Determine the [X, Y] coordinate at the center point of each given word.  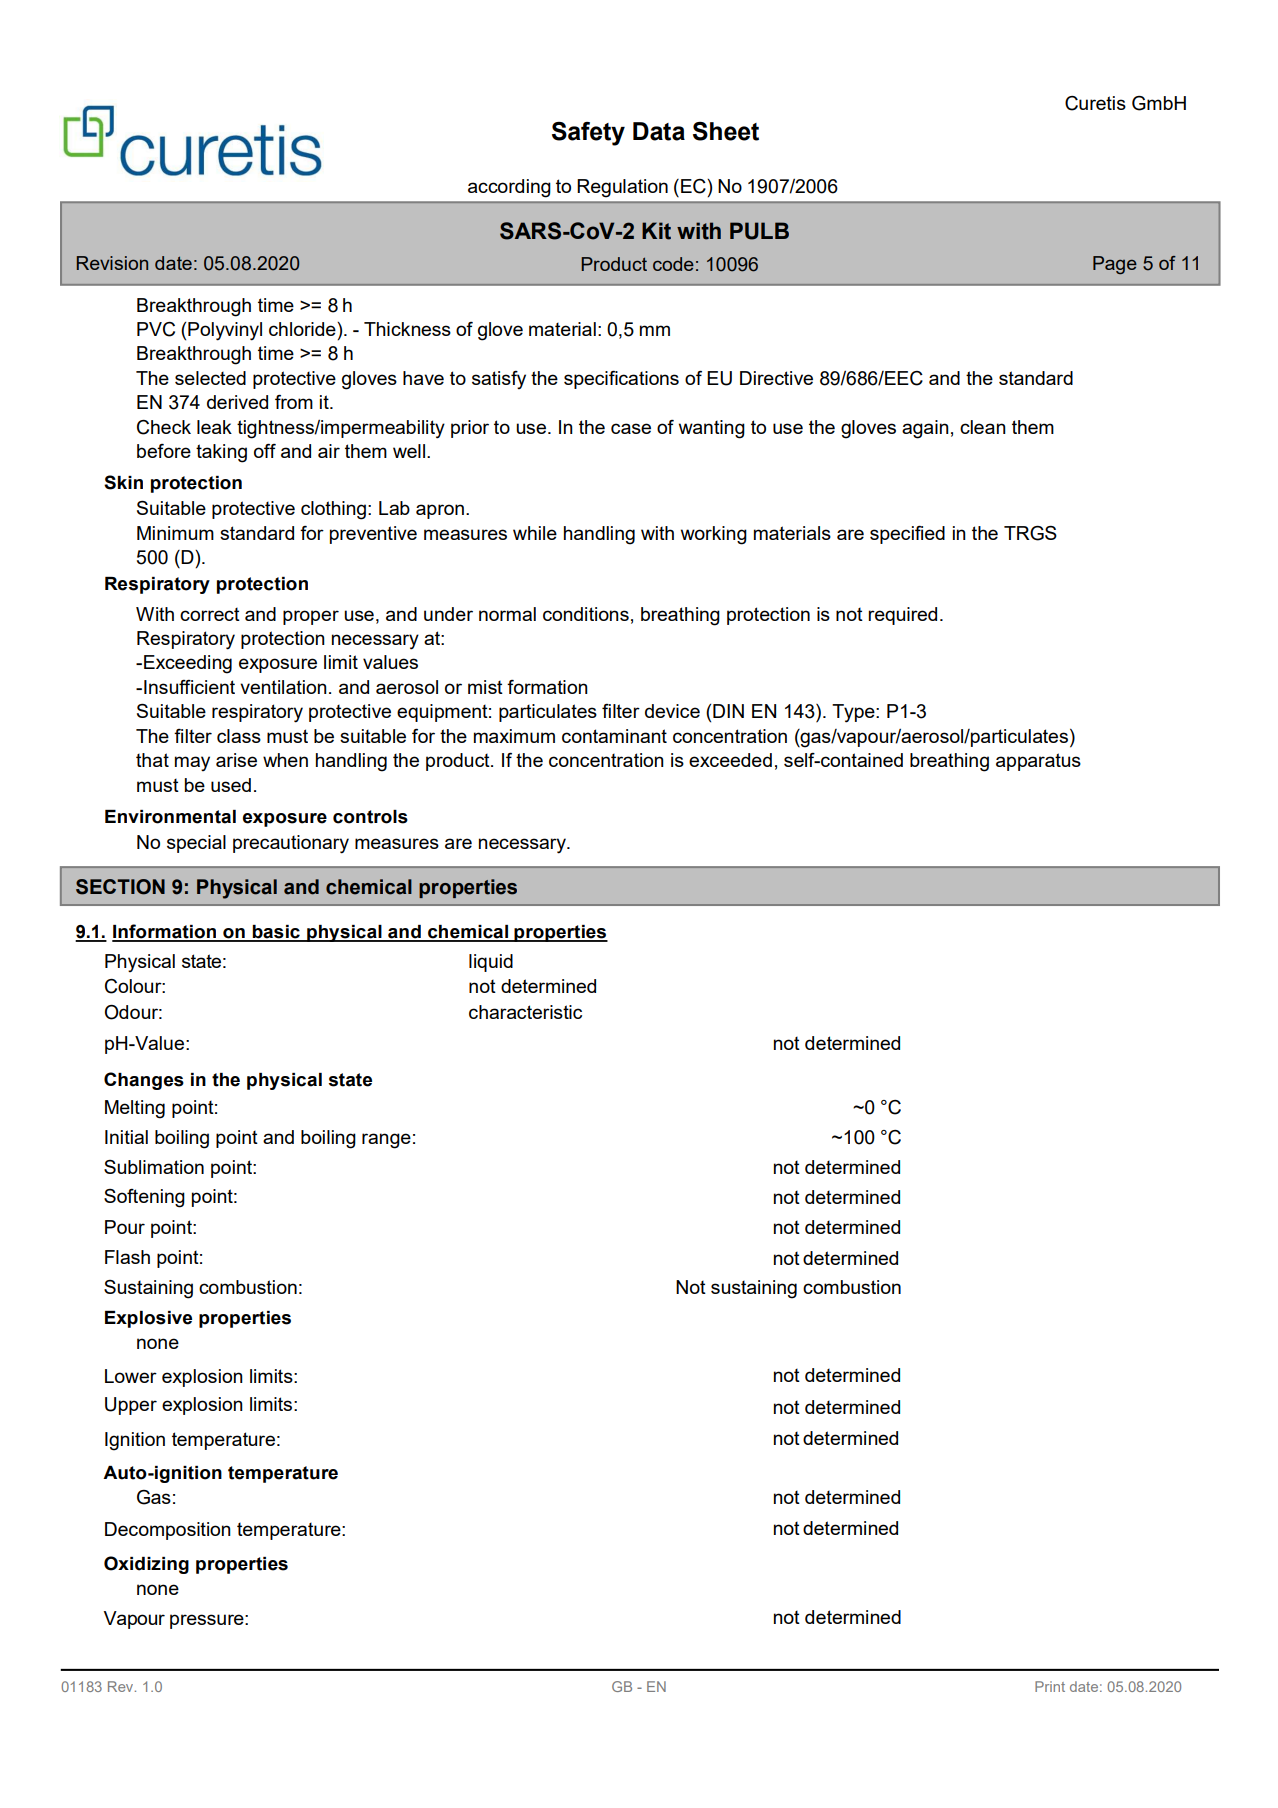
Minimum [175, 533]
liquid [491, 963]
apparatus [1038, 762]
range [386, 1141]
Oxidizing [146, 1565]
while [535, 533]
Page [1115, 265]
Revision [112, 263]
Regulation [622, 188]
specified [907, 534]
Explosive [148, 1319]
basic [276, 933]
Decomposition [168, 1531]
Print [1050, 1686]
